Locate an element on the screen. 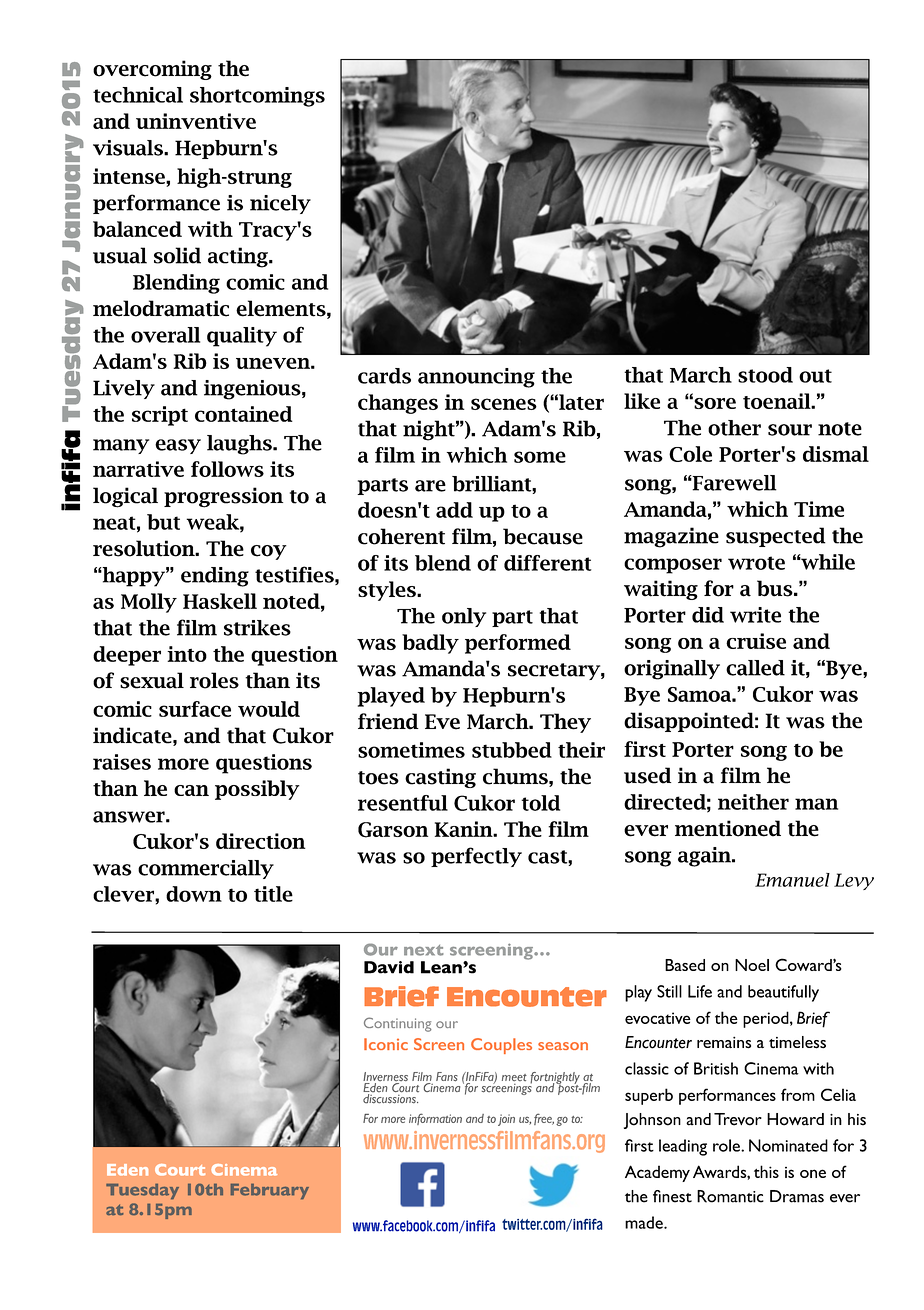 The height and width of the screenshot is (1310, 924). cruise is located at coordinates (756, 641).
